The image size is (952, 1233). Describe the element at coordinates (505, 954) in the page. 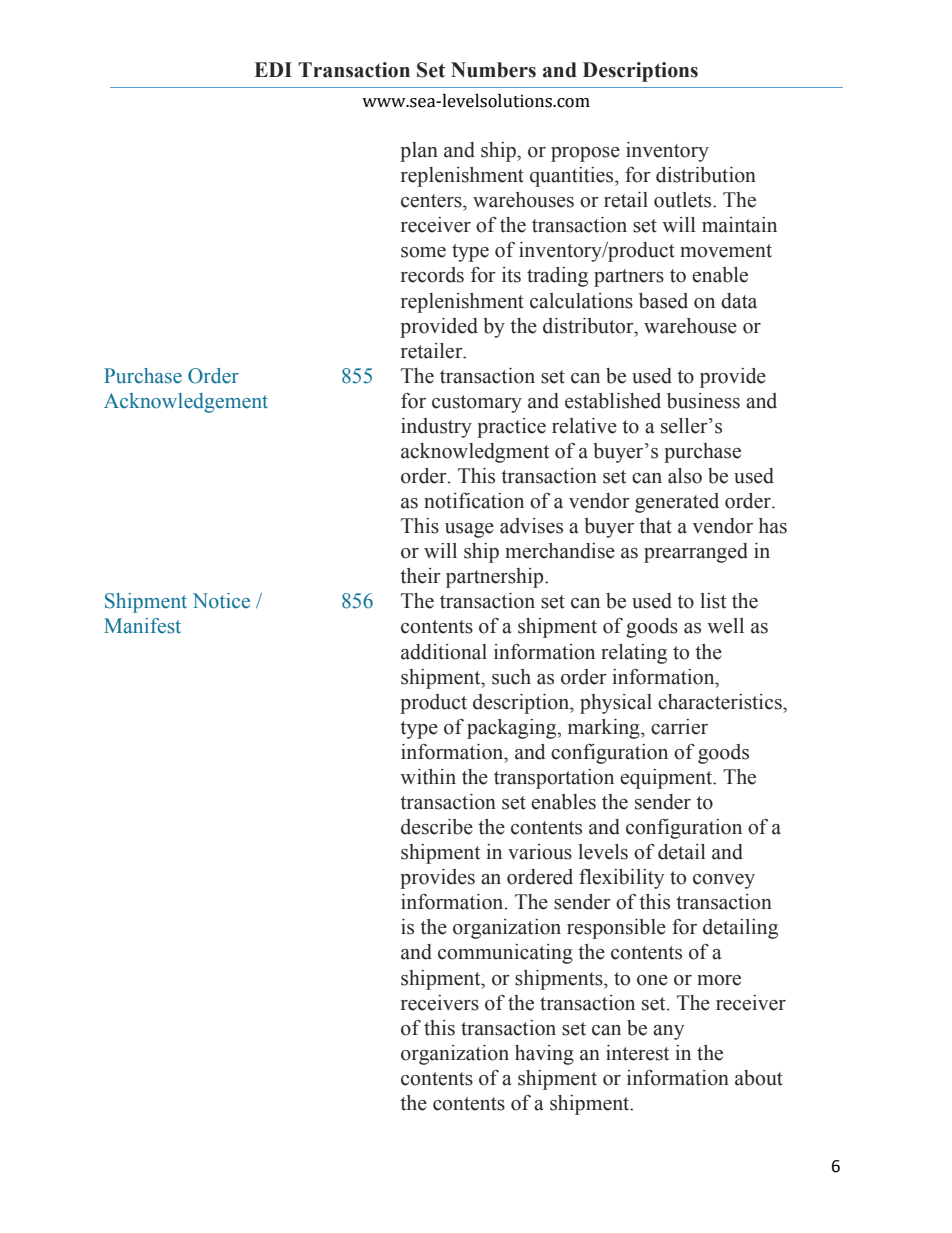

I see `communicating` at that location.
